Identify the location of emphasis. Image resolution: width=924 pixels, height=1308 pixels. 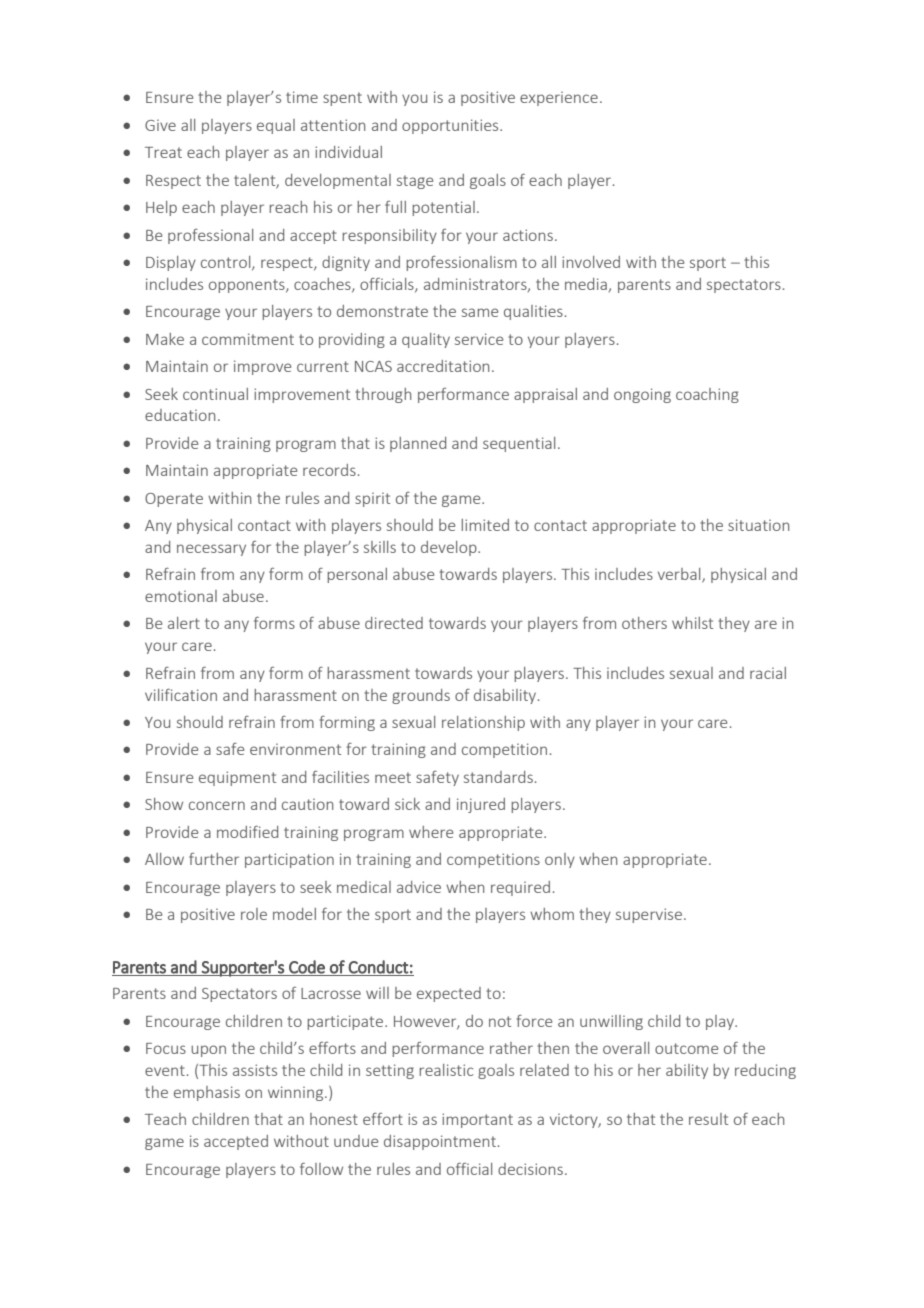
(207, 1093).
